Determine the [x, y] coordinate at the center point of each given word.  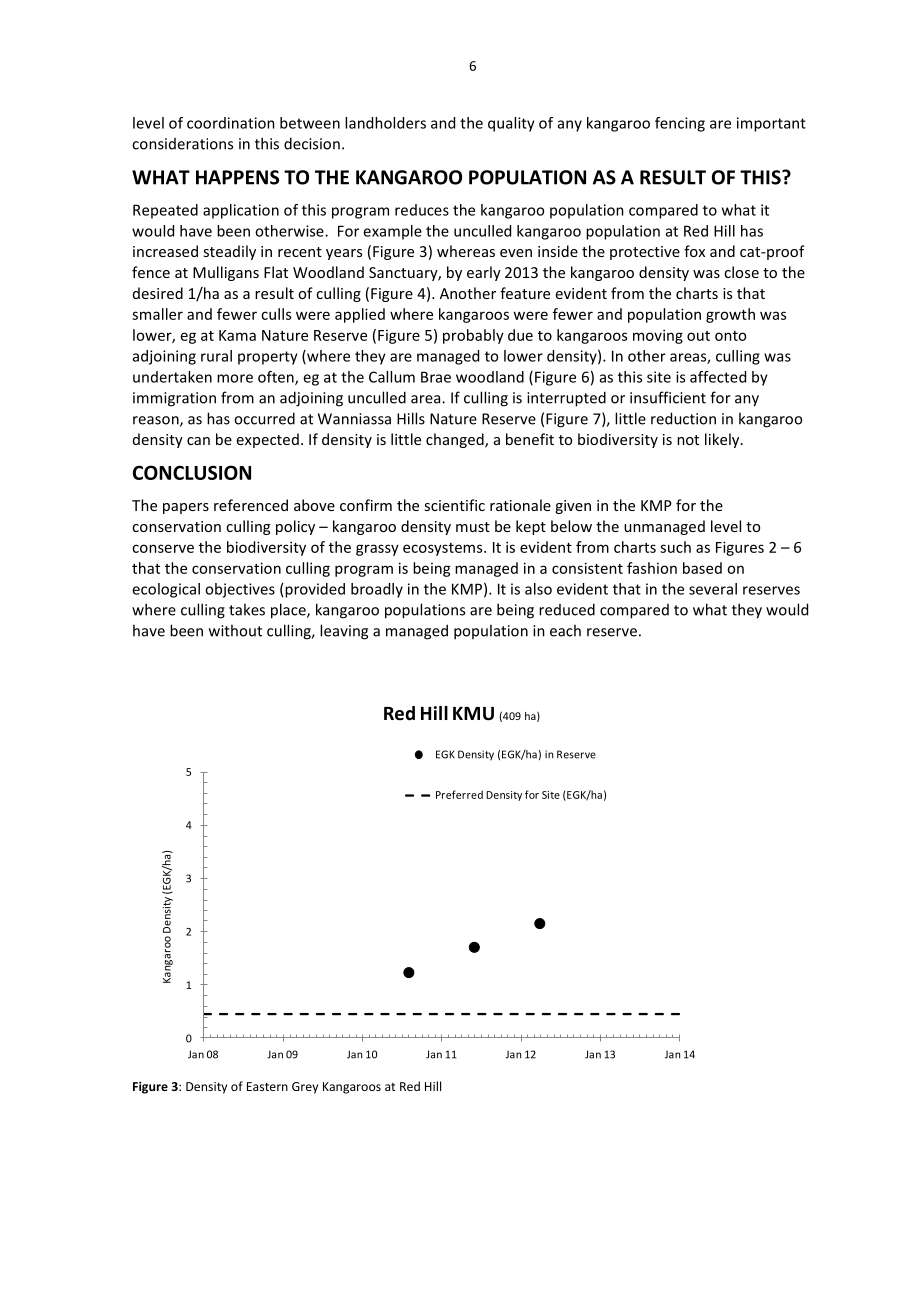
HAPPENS [237, 177]
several [713, 589]
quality [511, 124]
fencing [680, 124]
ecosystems [444, 549]
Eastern [267, 1086]
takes [247, 609]
